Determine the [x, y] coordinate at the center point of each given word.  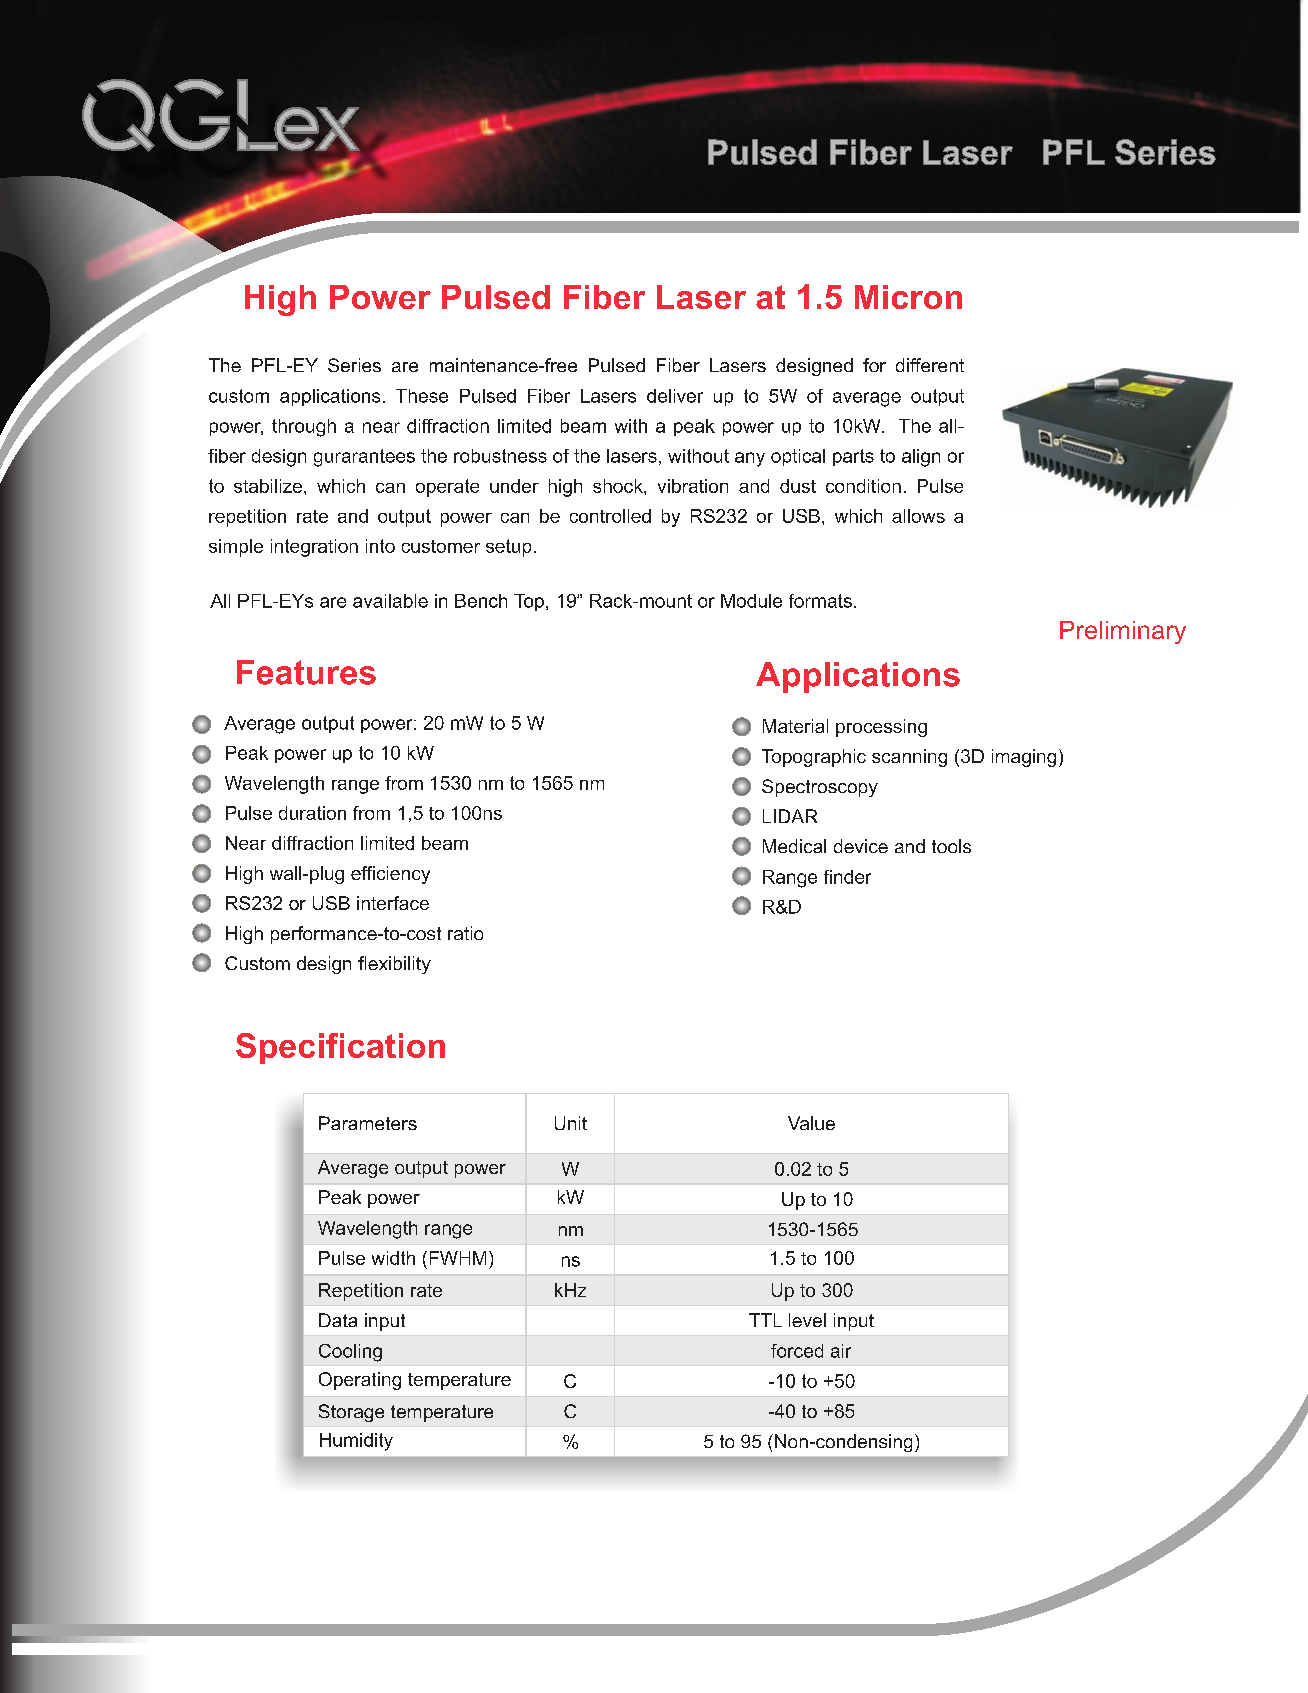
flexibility [394, 965]
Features [306, 672]
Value [811, 1123]
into [380, 546]
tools [951, 846]
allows [918, 516]
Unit [571, 1123]
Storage [351, 1413]
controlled [610, 516]
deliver [675, 396]
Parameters [368, 1123]
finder [847, 877]
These [422, 396]
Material [795, 726]
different [930, 365]
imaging [1024, 758]
